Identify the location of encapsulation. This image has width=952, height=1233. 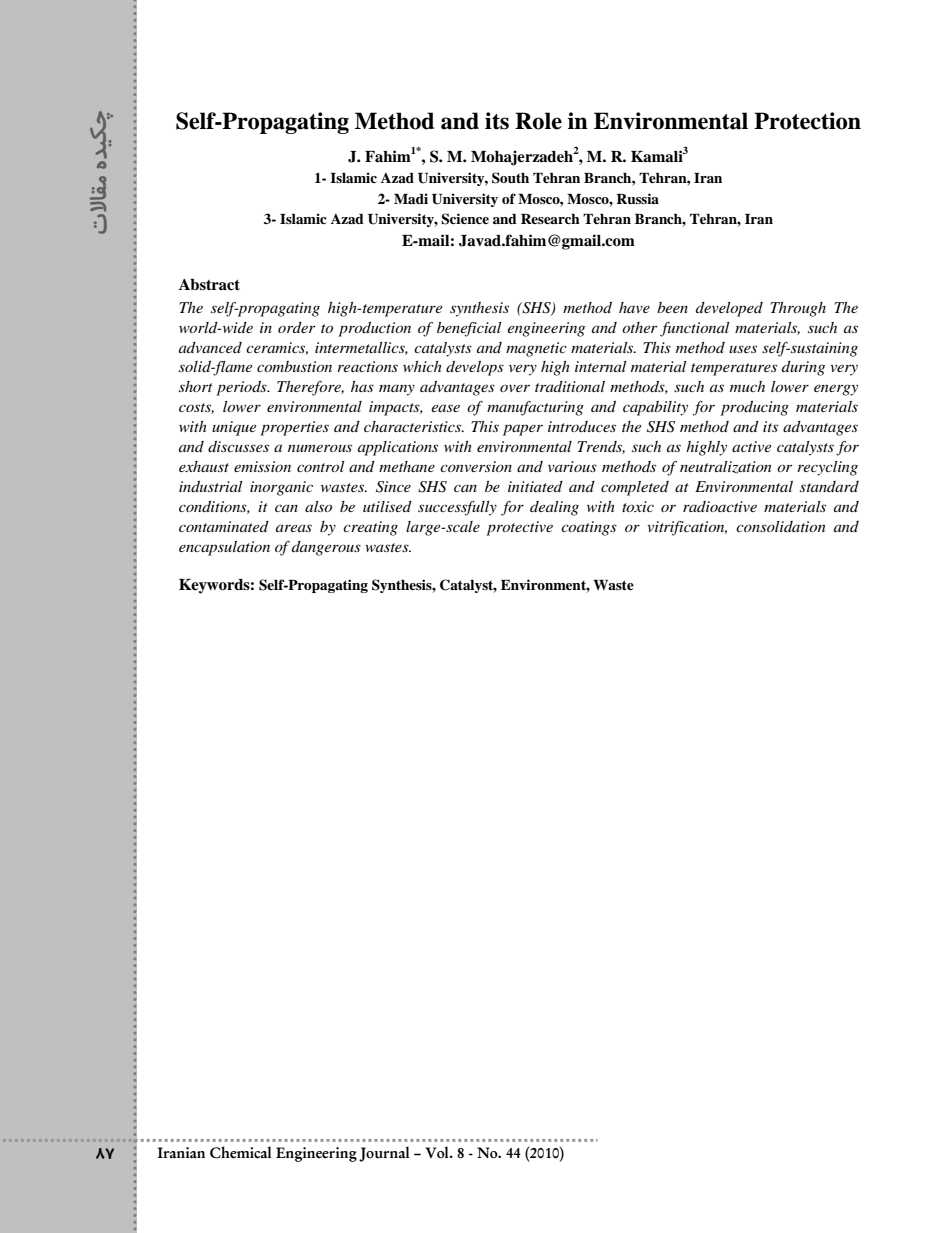
(224, 548).
